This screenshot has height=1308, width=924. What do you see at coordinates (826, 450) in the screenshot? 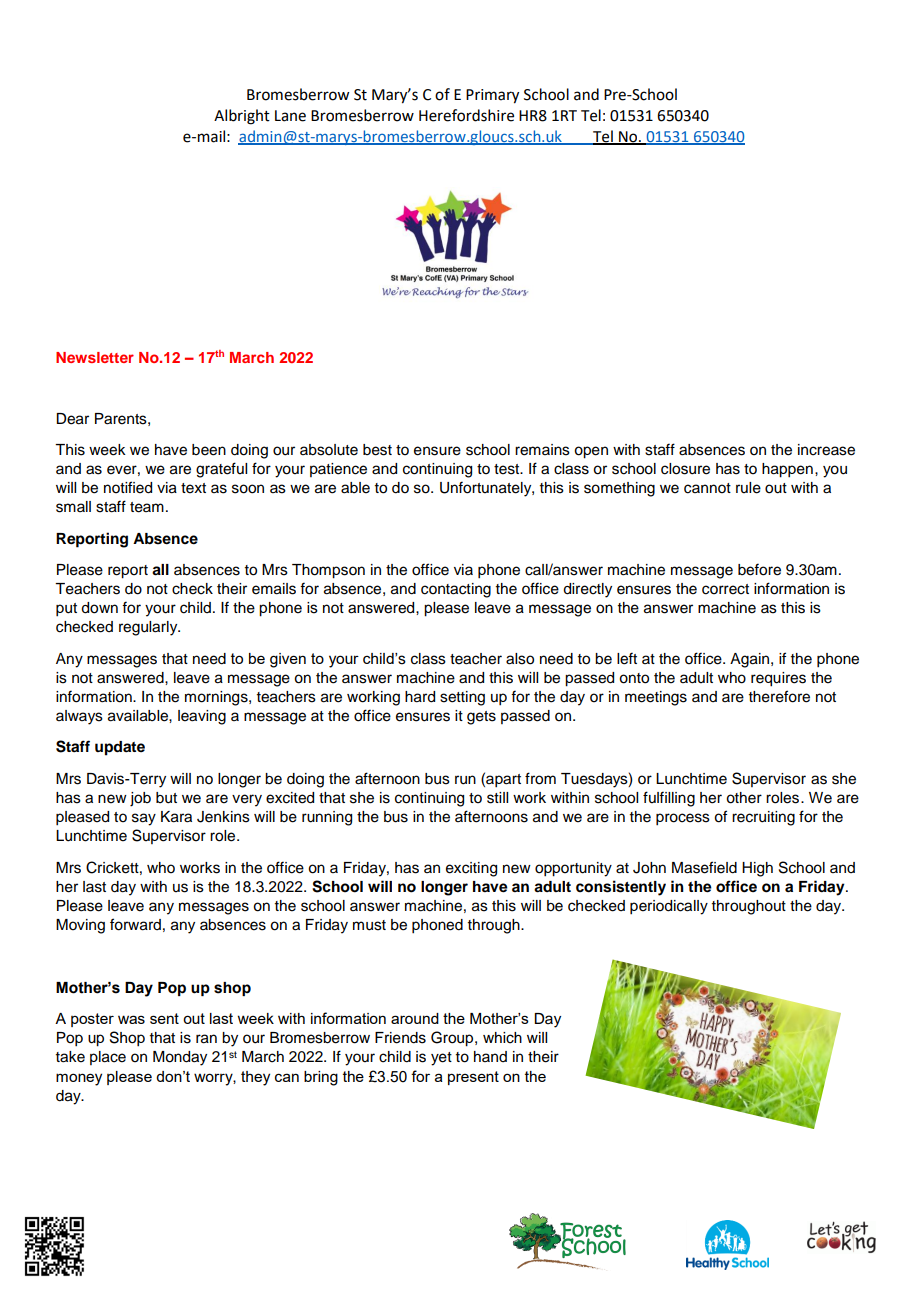
I see `increase` at bounding box center [826, 450].
